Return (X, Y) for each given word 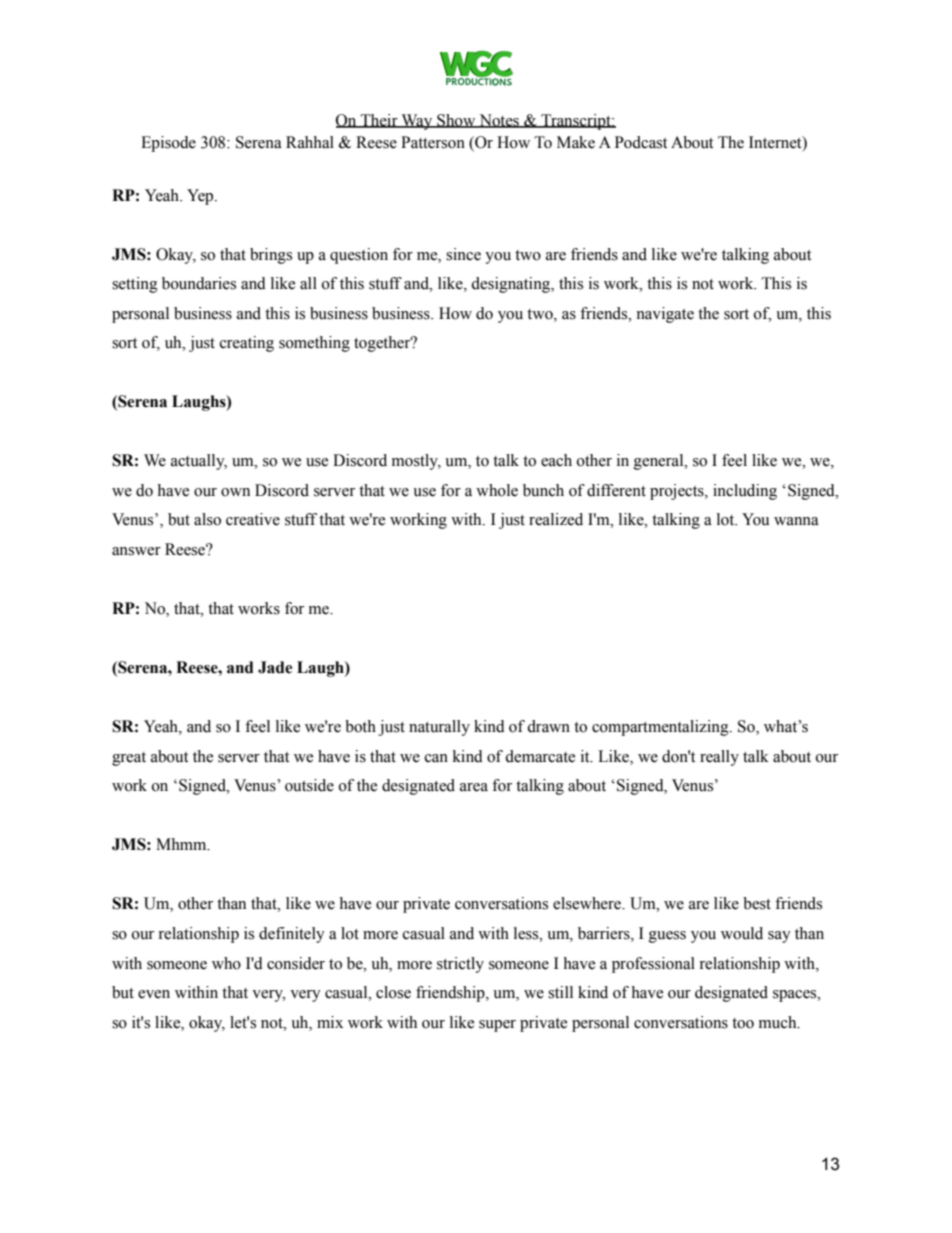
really (719, 758)
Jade (275, 667)
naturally (439, 728)
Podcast (641, 142)
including (745, 492)
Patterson (433, 142)
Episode (168, 144)
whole (497, 490)
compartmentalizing (661, 728)
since (463, 254)
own (235, 492)
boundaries (199, 283)
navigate (665, 315)
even (154, 994)
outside (309, 785)
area (474, 787)
